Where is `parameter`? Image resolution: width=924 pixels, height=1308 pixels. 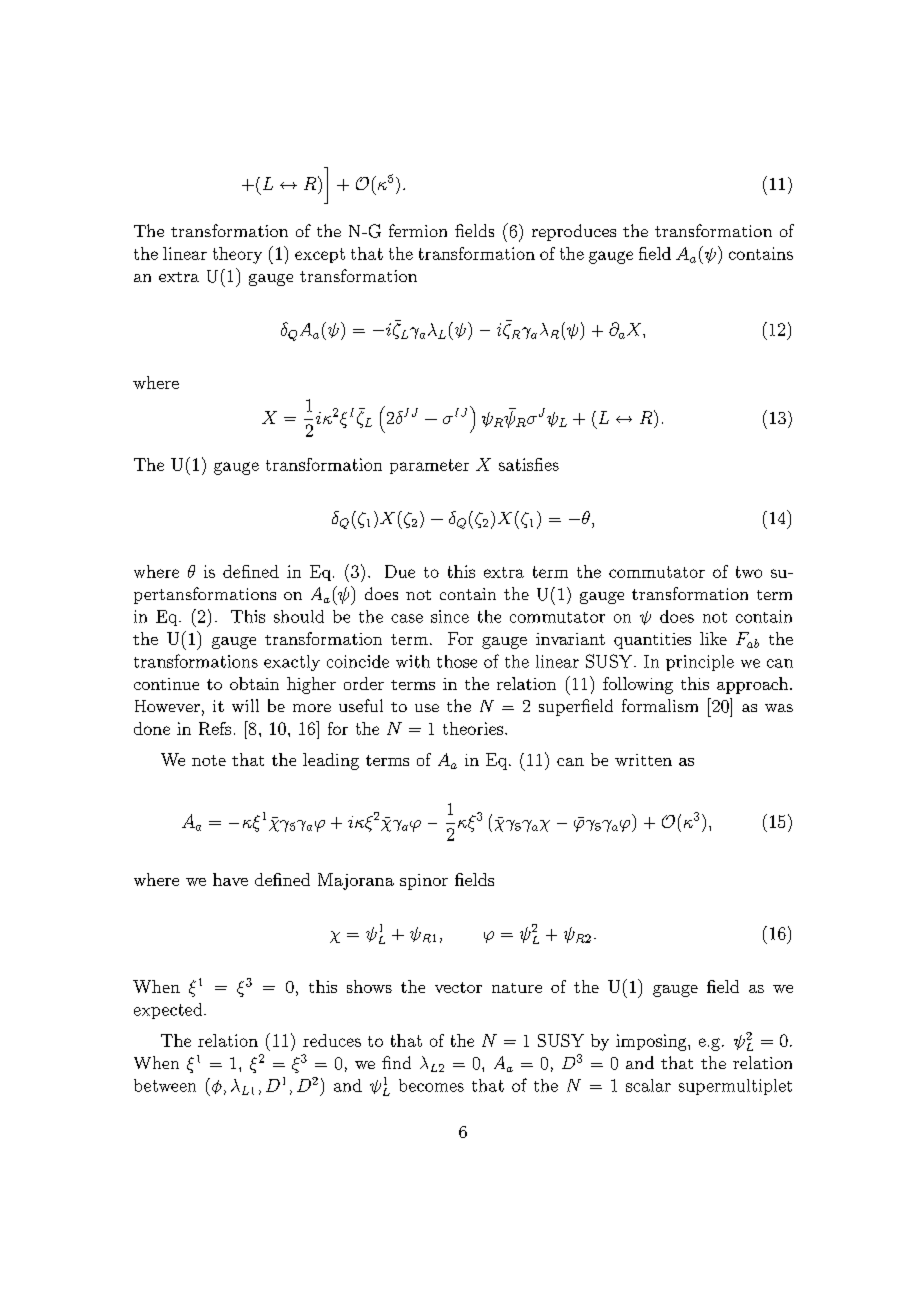 parameter is located at coordinates (429, 466).
